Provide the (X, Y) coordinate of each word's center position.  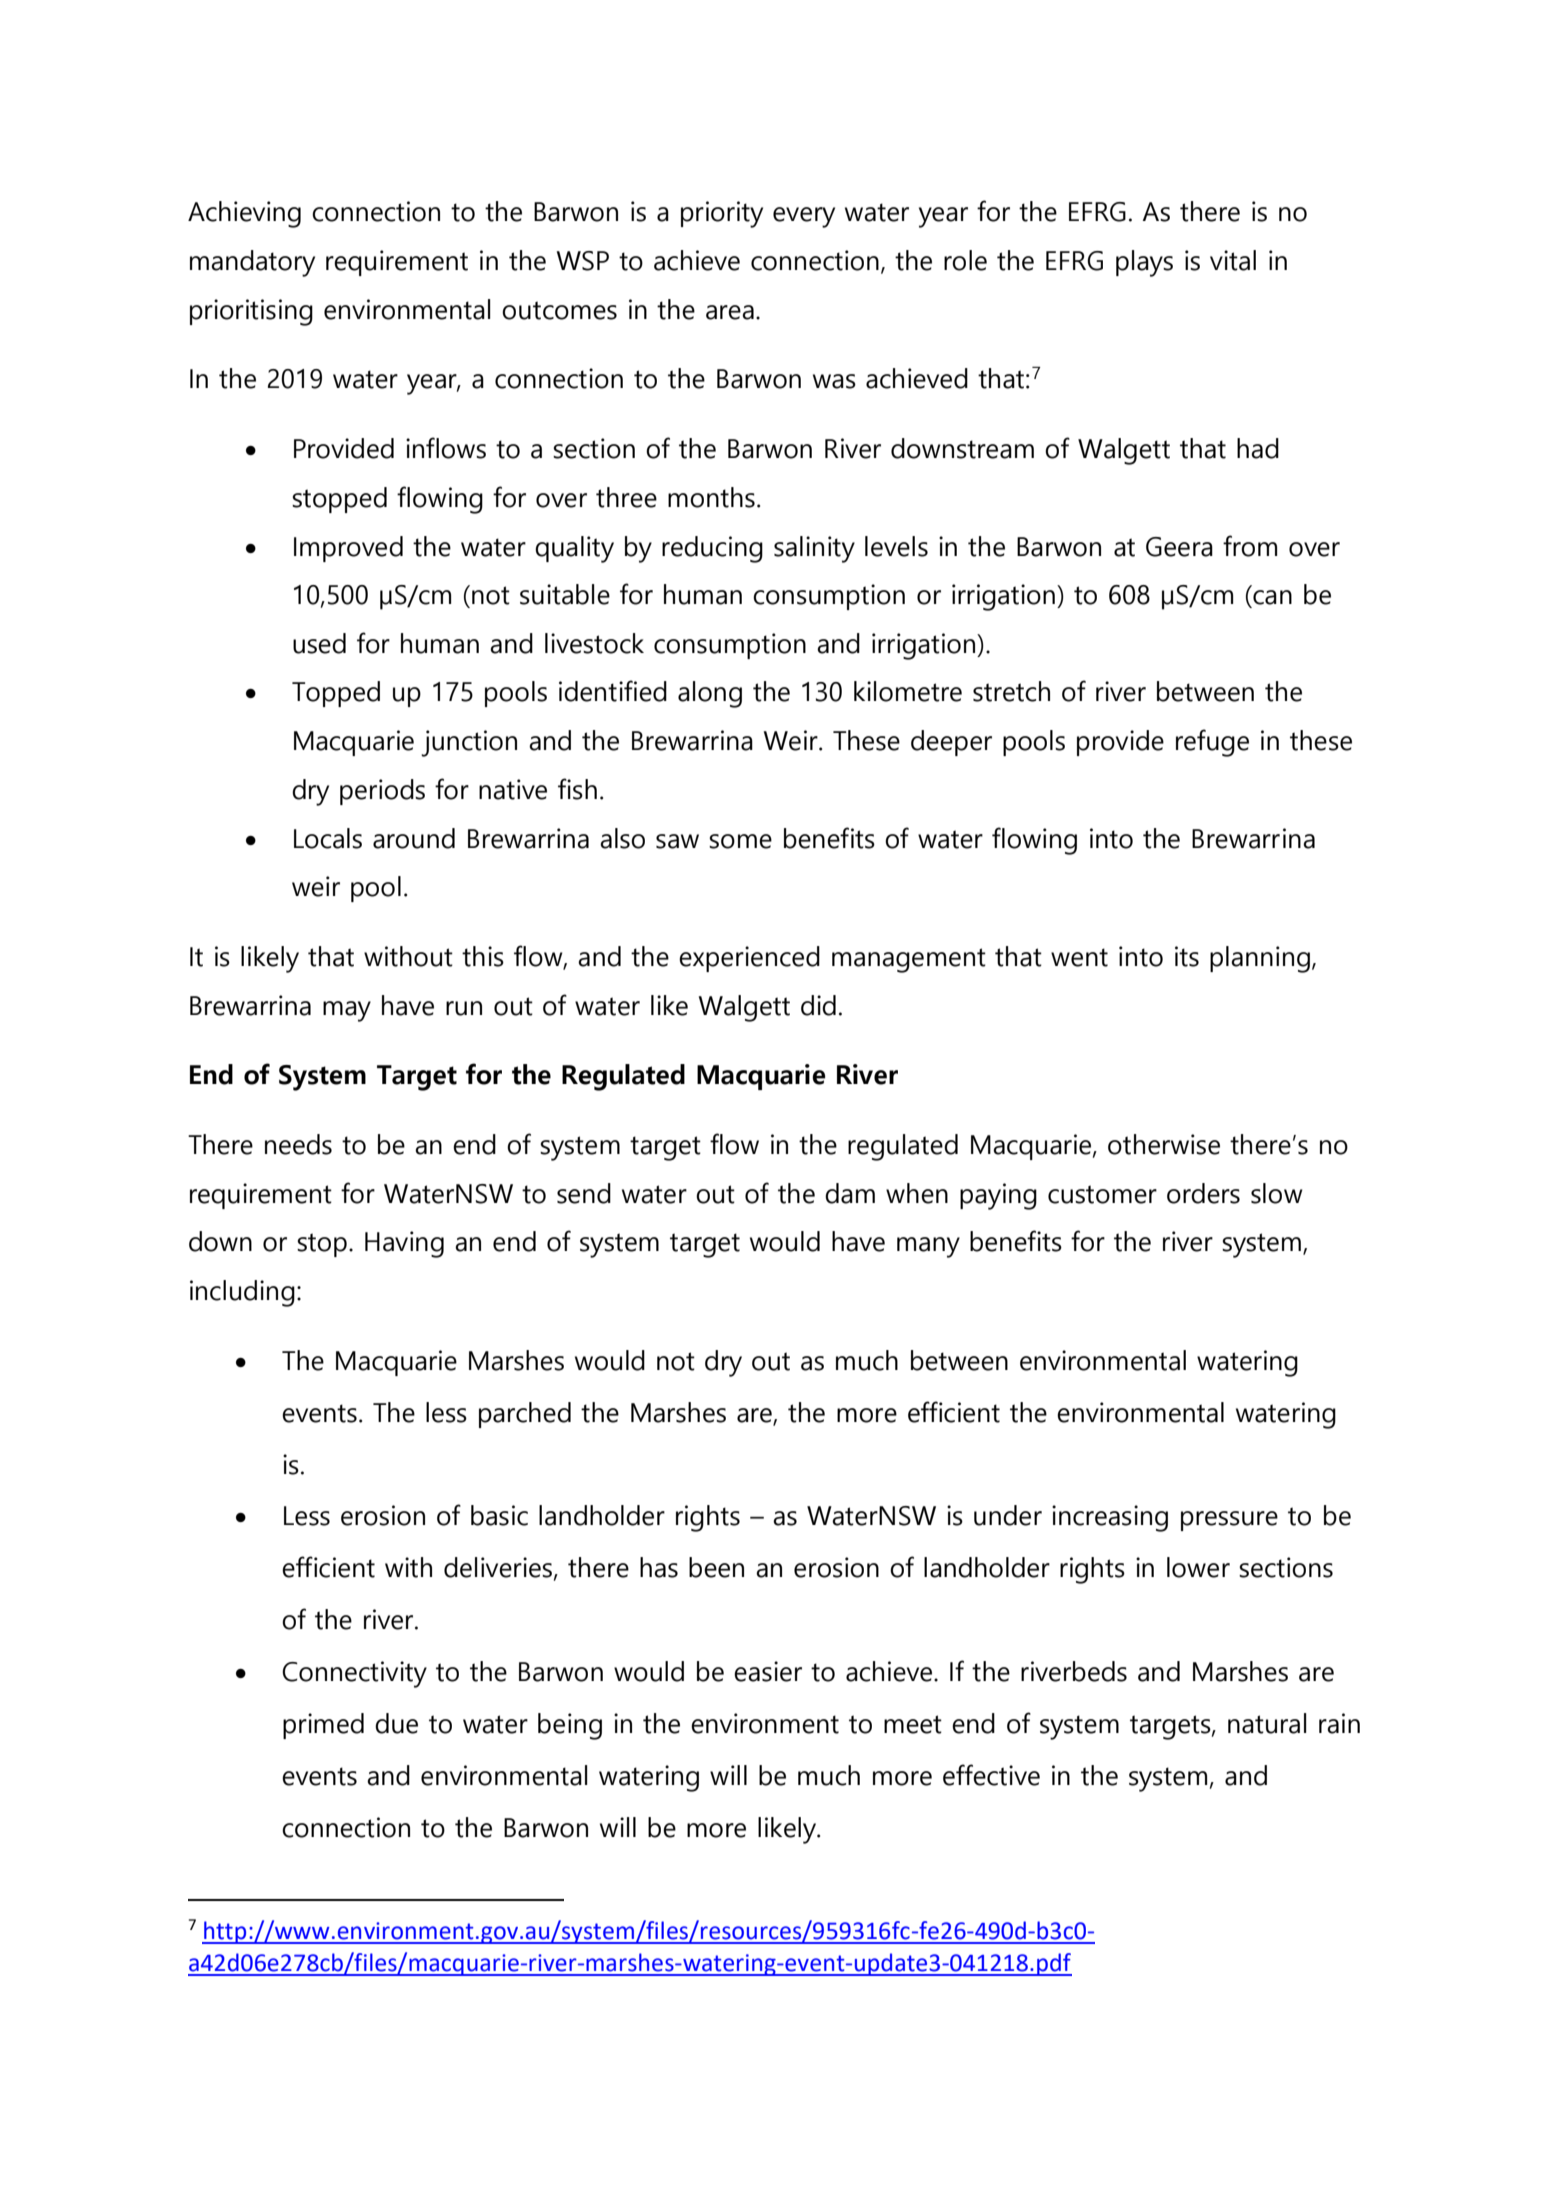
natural (1267, 1723)
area (730, 312)
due (396, 1723)
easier (768, 1671)
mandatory (252, 263)
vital (1233, 260)
